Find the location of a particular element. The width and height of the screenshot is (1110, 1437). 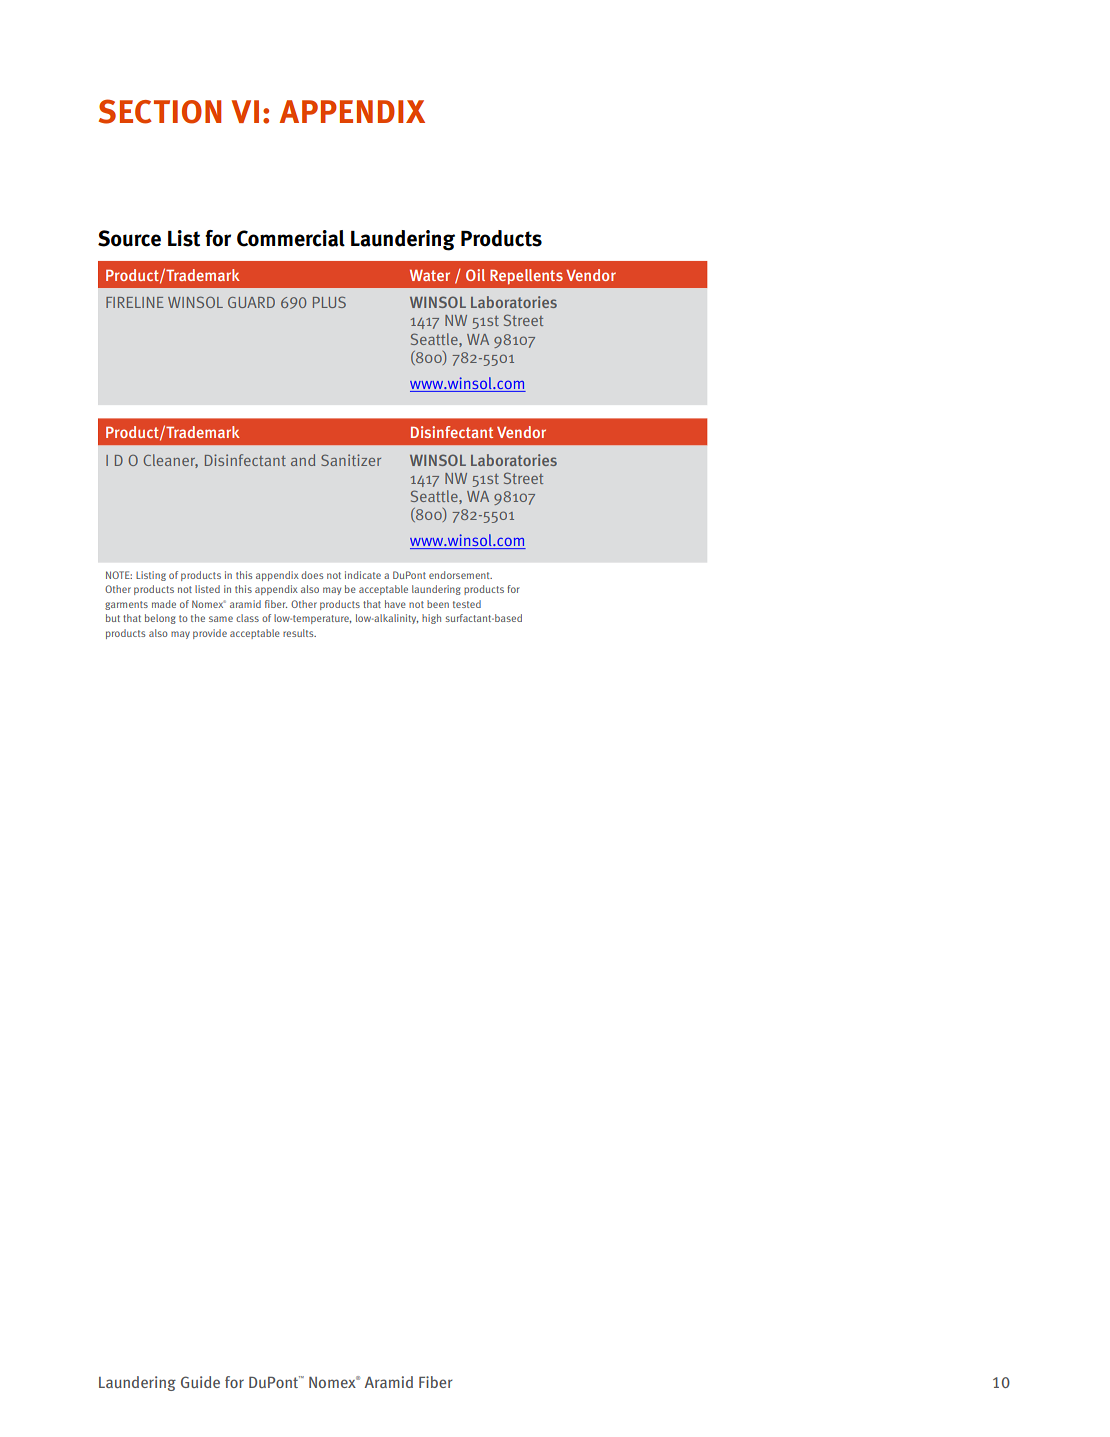

and is located at coordinates (303, 460).
